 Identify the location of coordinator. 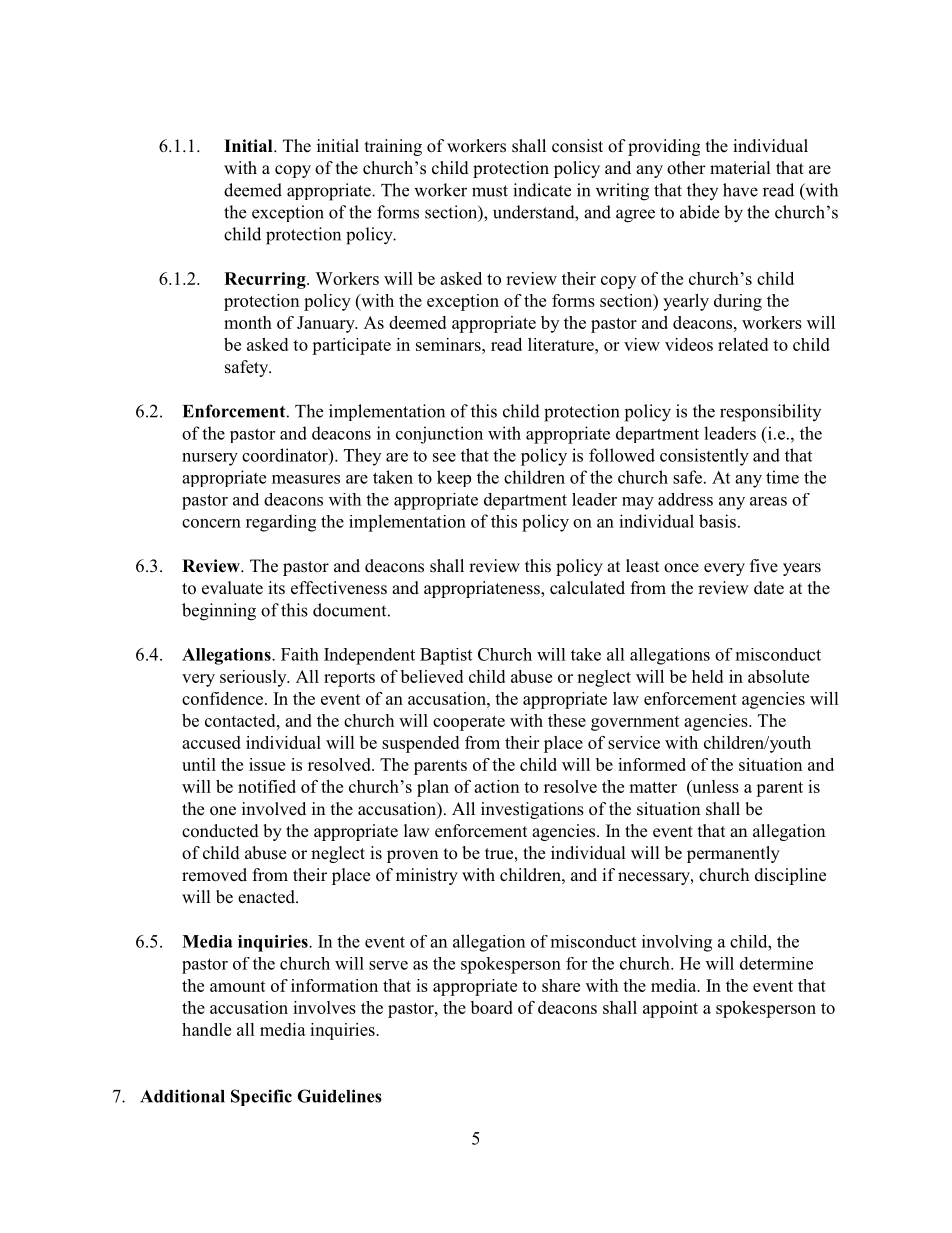
(286, 455).
